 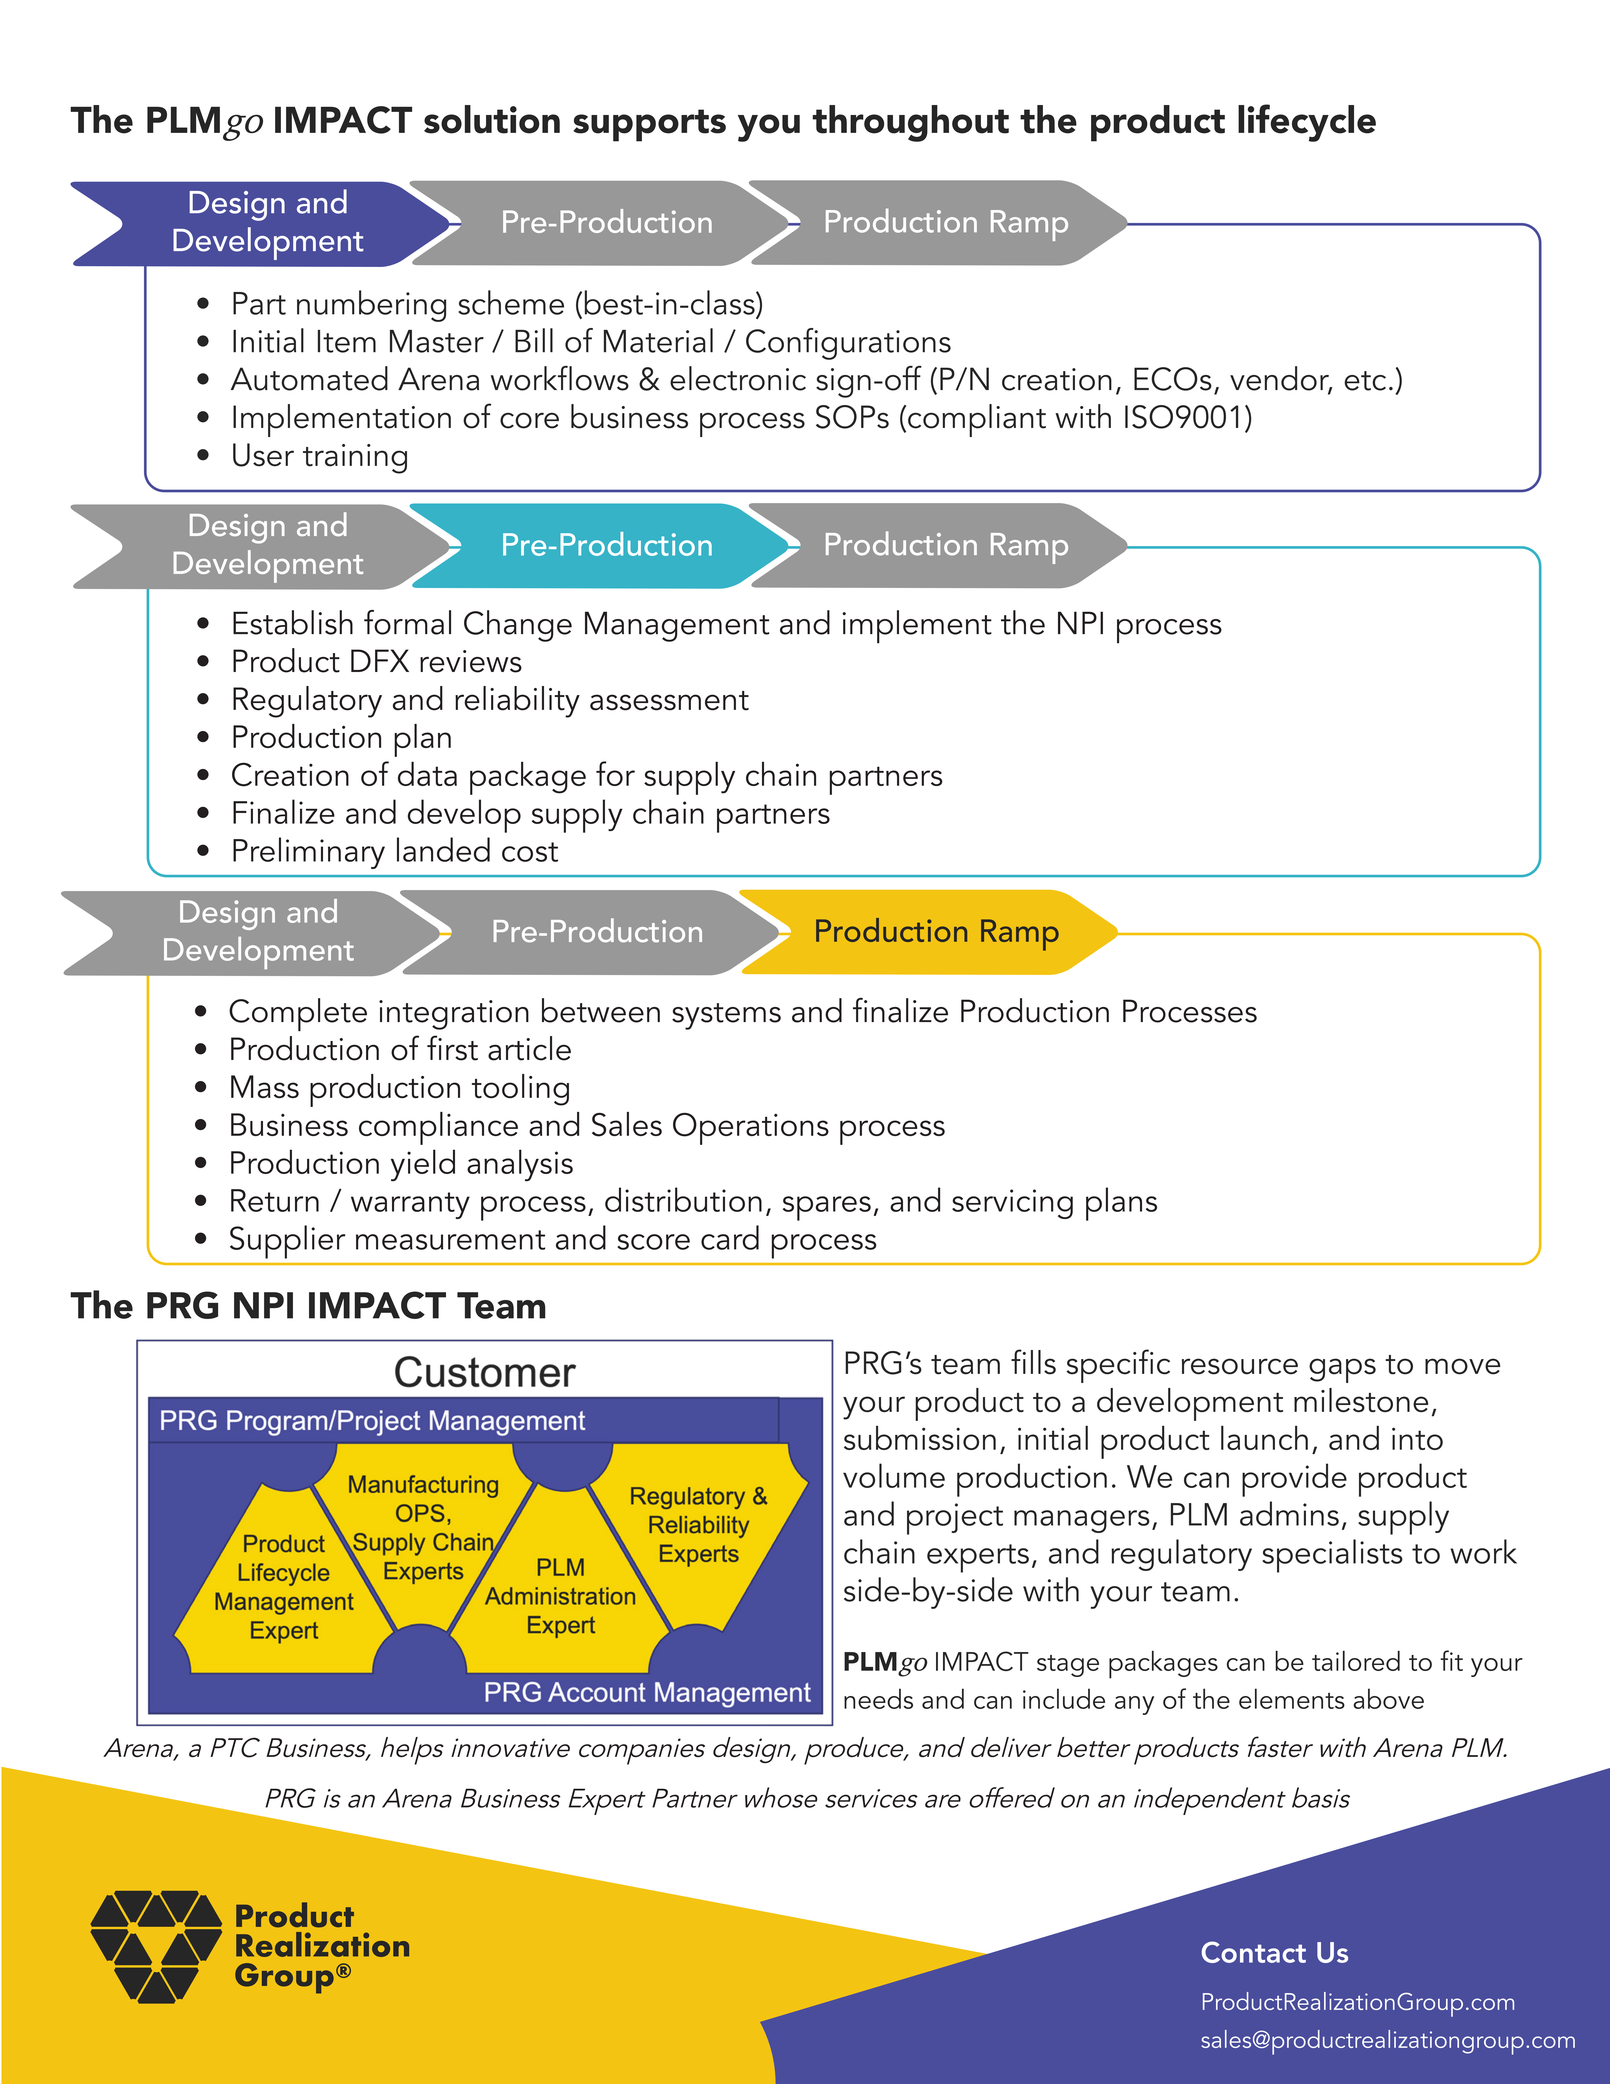 I want to click on throughout, so click(x=910, y=123).
